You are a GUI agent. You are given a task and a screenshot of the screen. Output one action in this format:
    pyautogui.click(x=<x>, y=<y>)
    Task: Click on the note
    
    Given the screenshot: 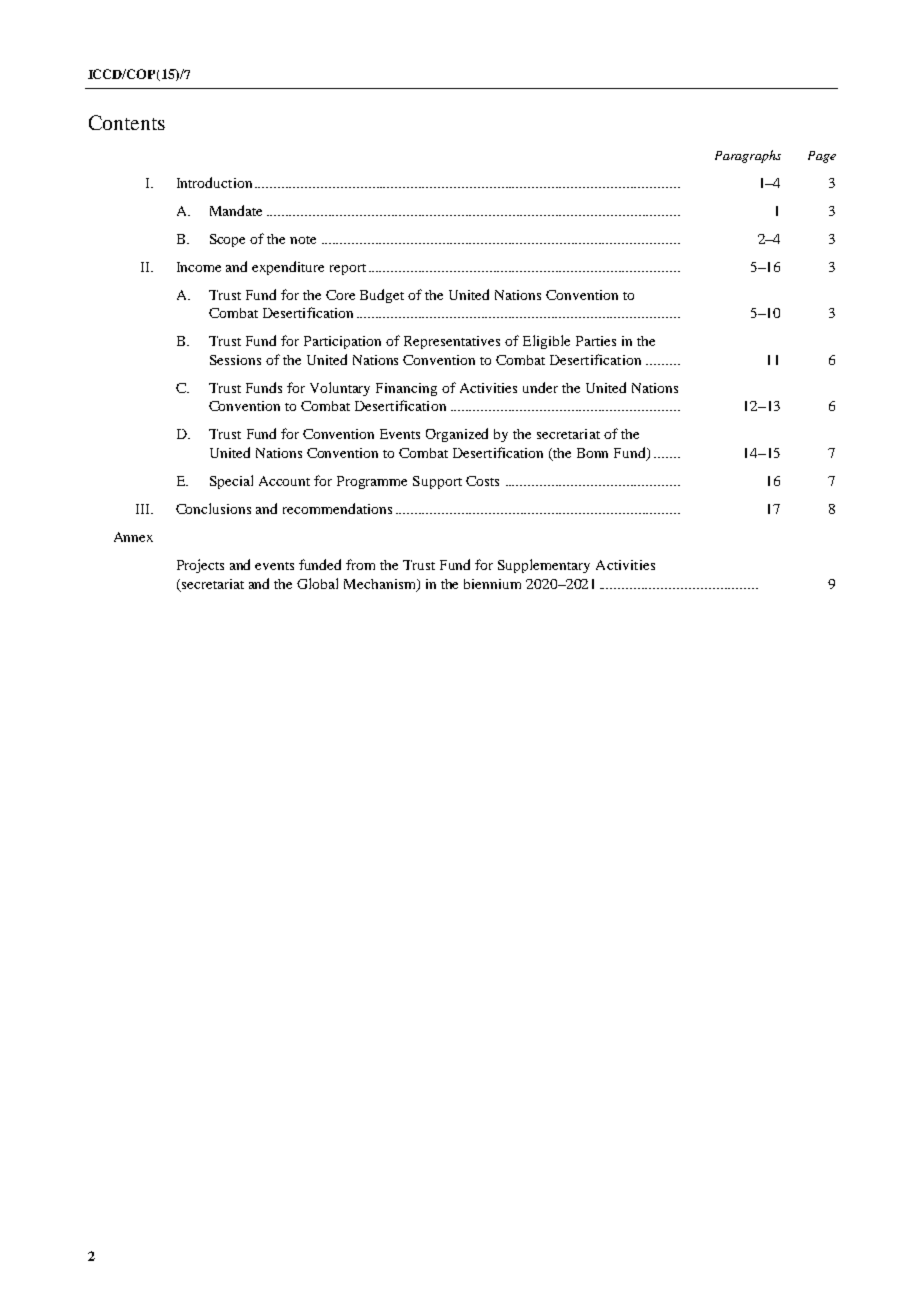 What is the action you would take?
    pyautogui.click(x=303, y=240)
